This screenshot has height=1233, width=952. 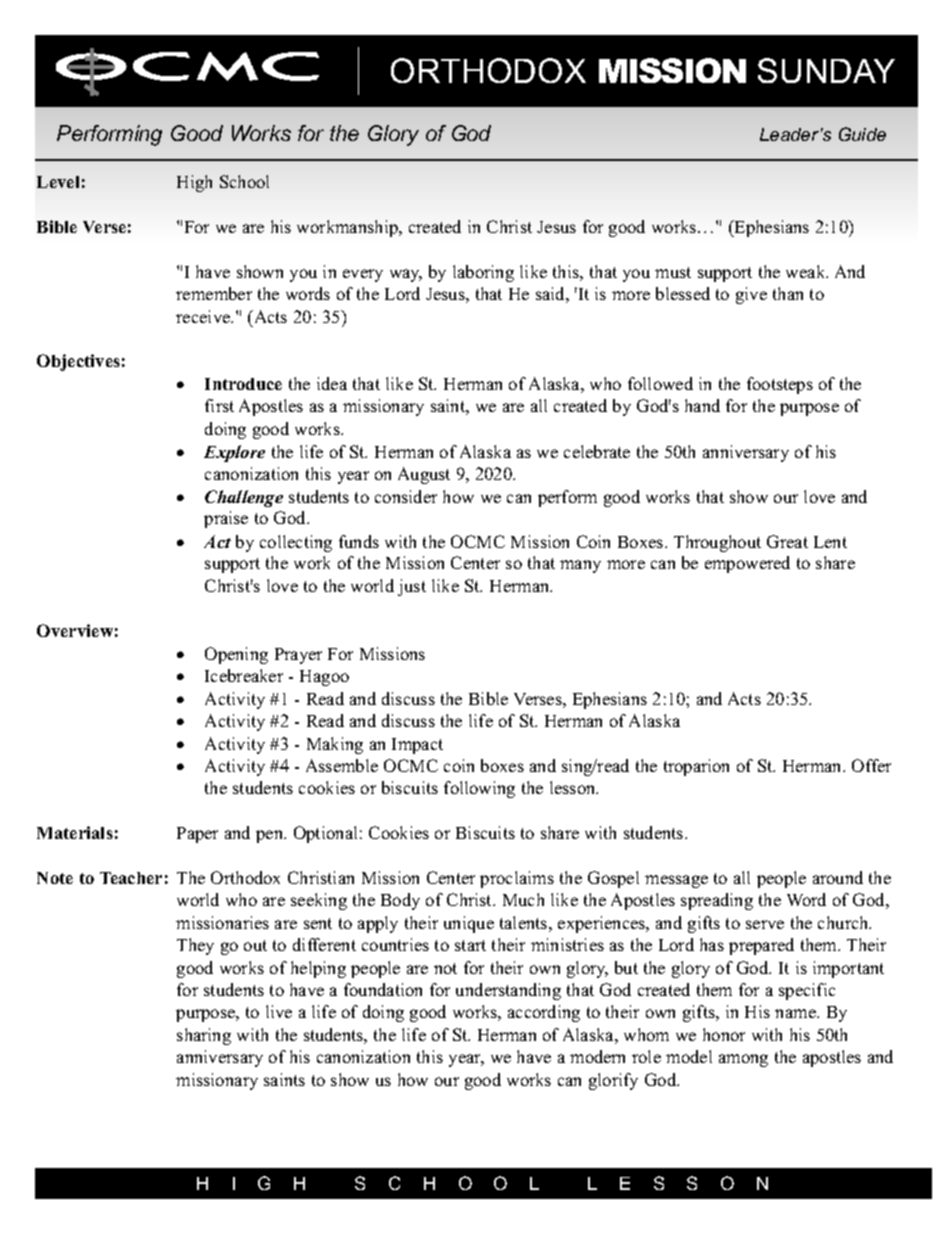 I want to click on Icebreaker, so click(x=244, y=675).
